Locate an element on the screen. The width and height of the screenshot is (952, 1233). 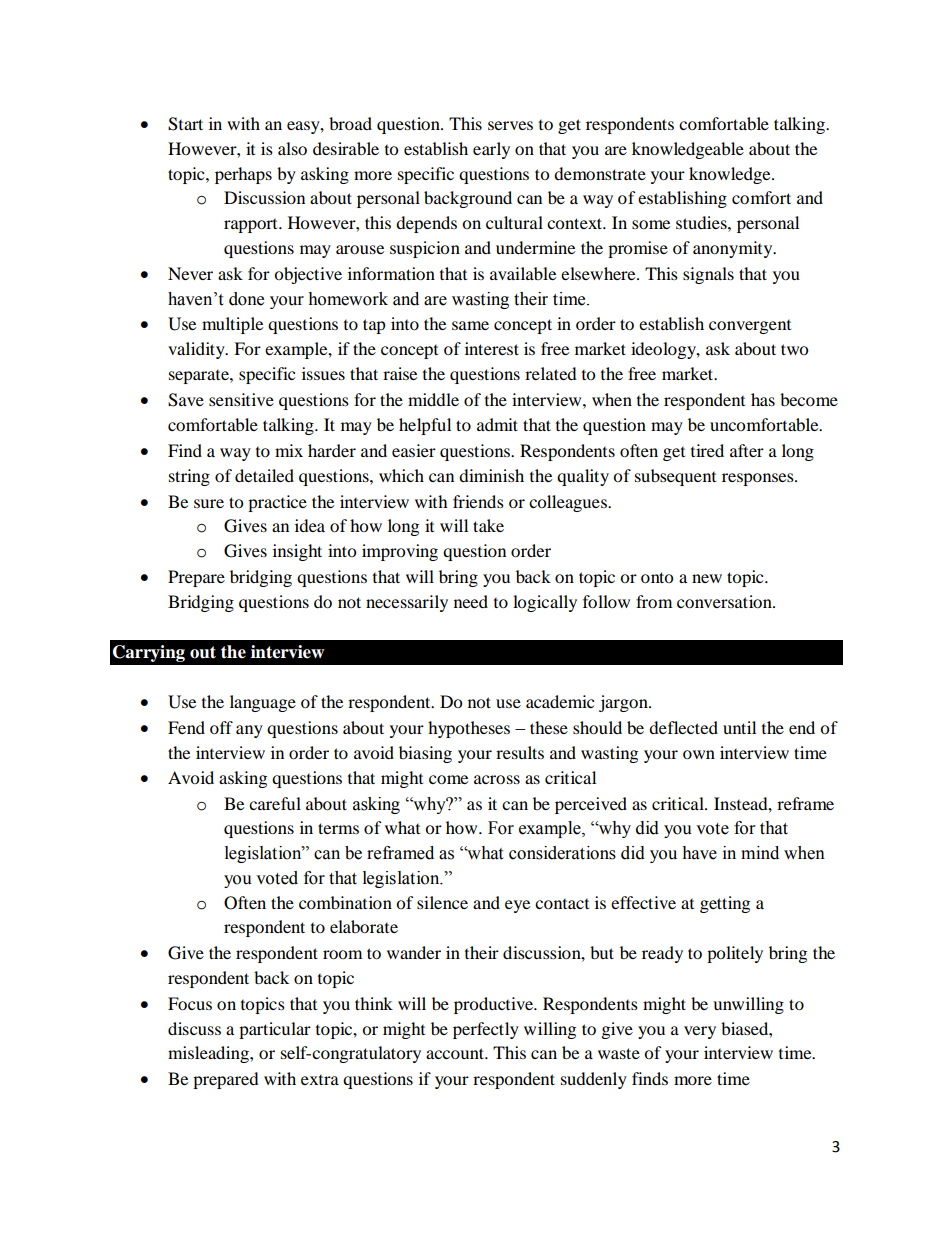
diminish is located at coordinates (491, 475).
